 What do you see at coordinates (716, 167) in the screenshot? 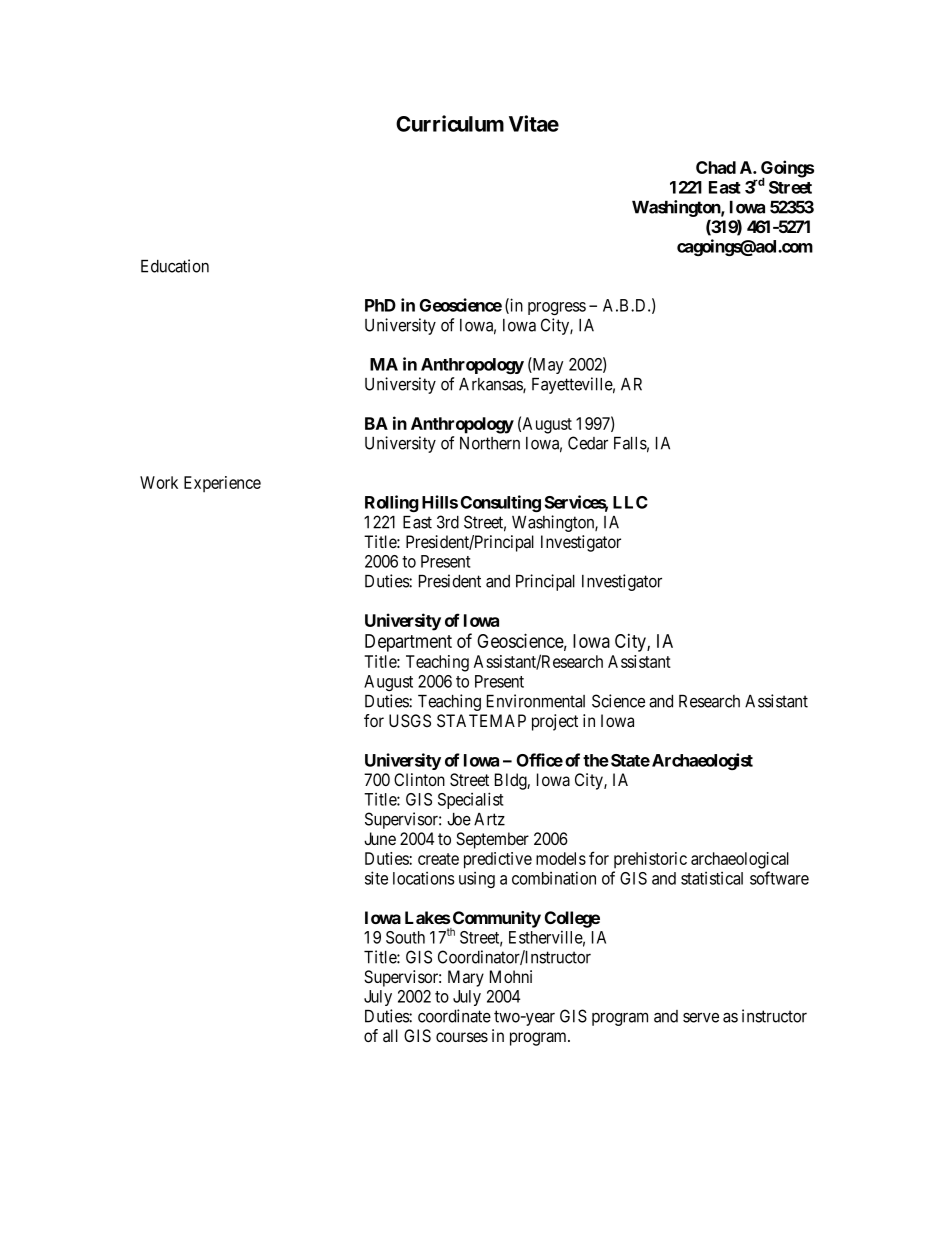
I see `Chad` at bounding box center [716, 167].
